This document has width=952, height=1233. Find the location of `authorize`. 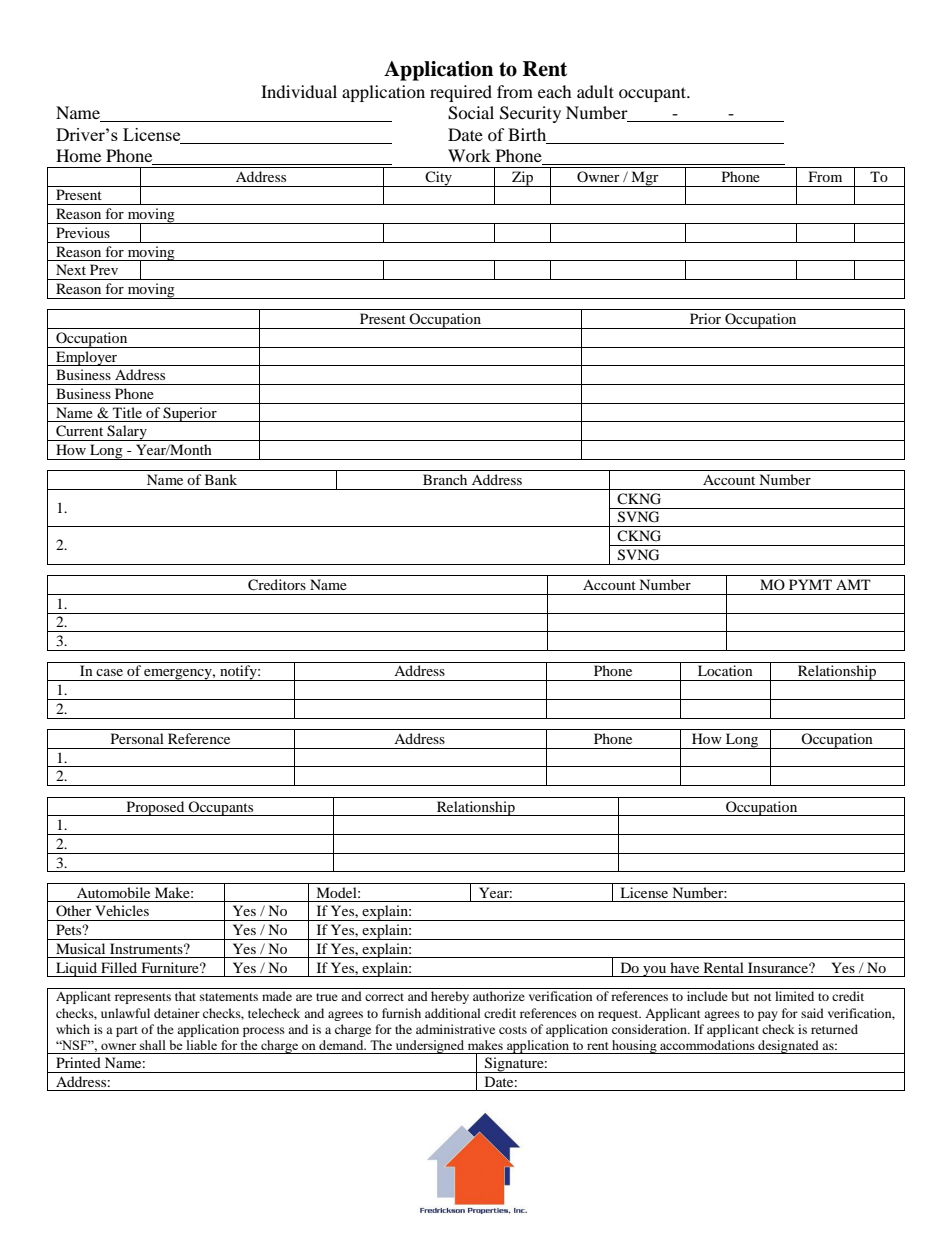

authorize is located at coordinates (499, 996).
